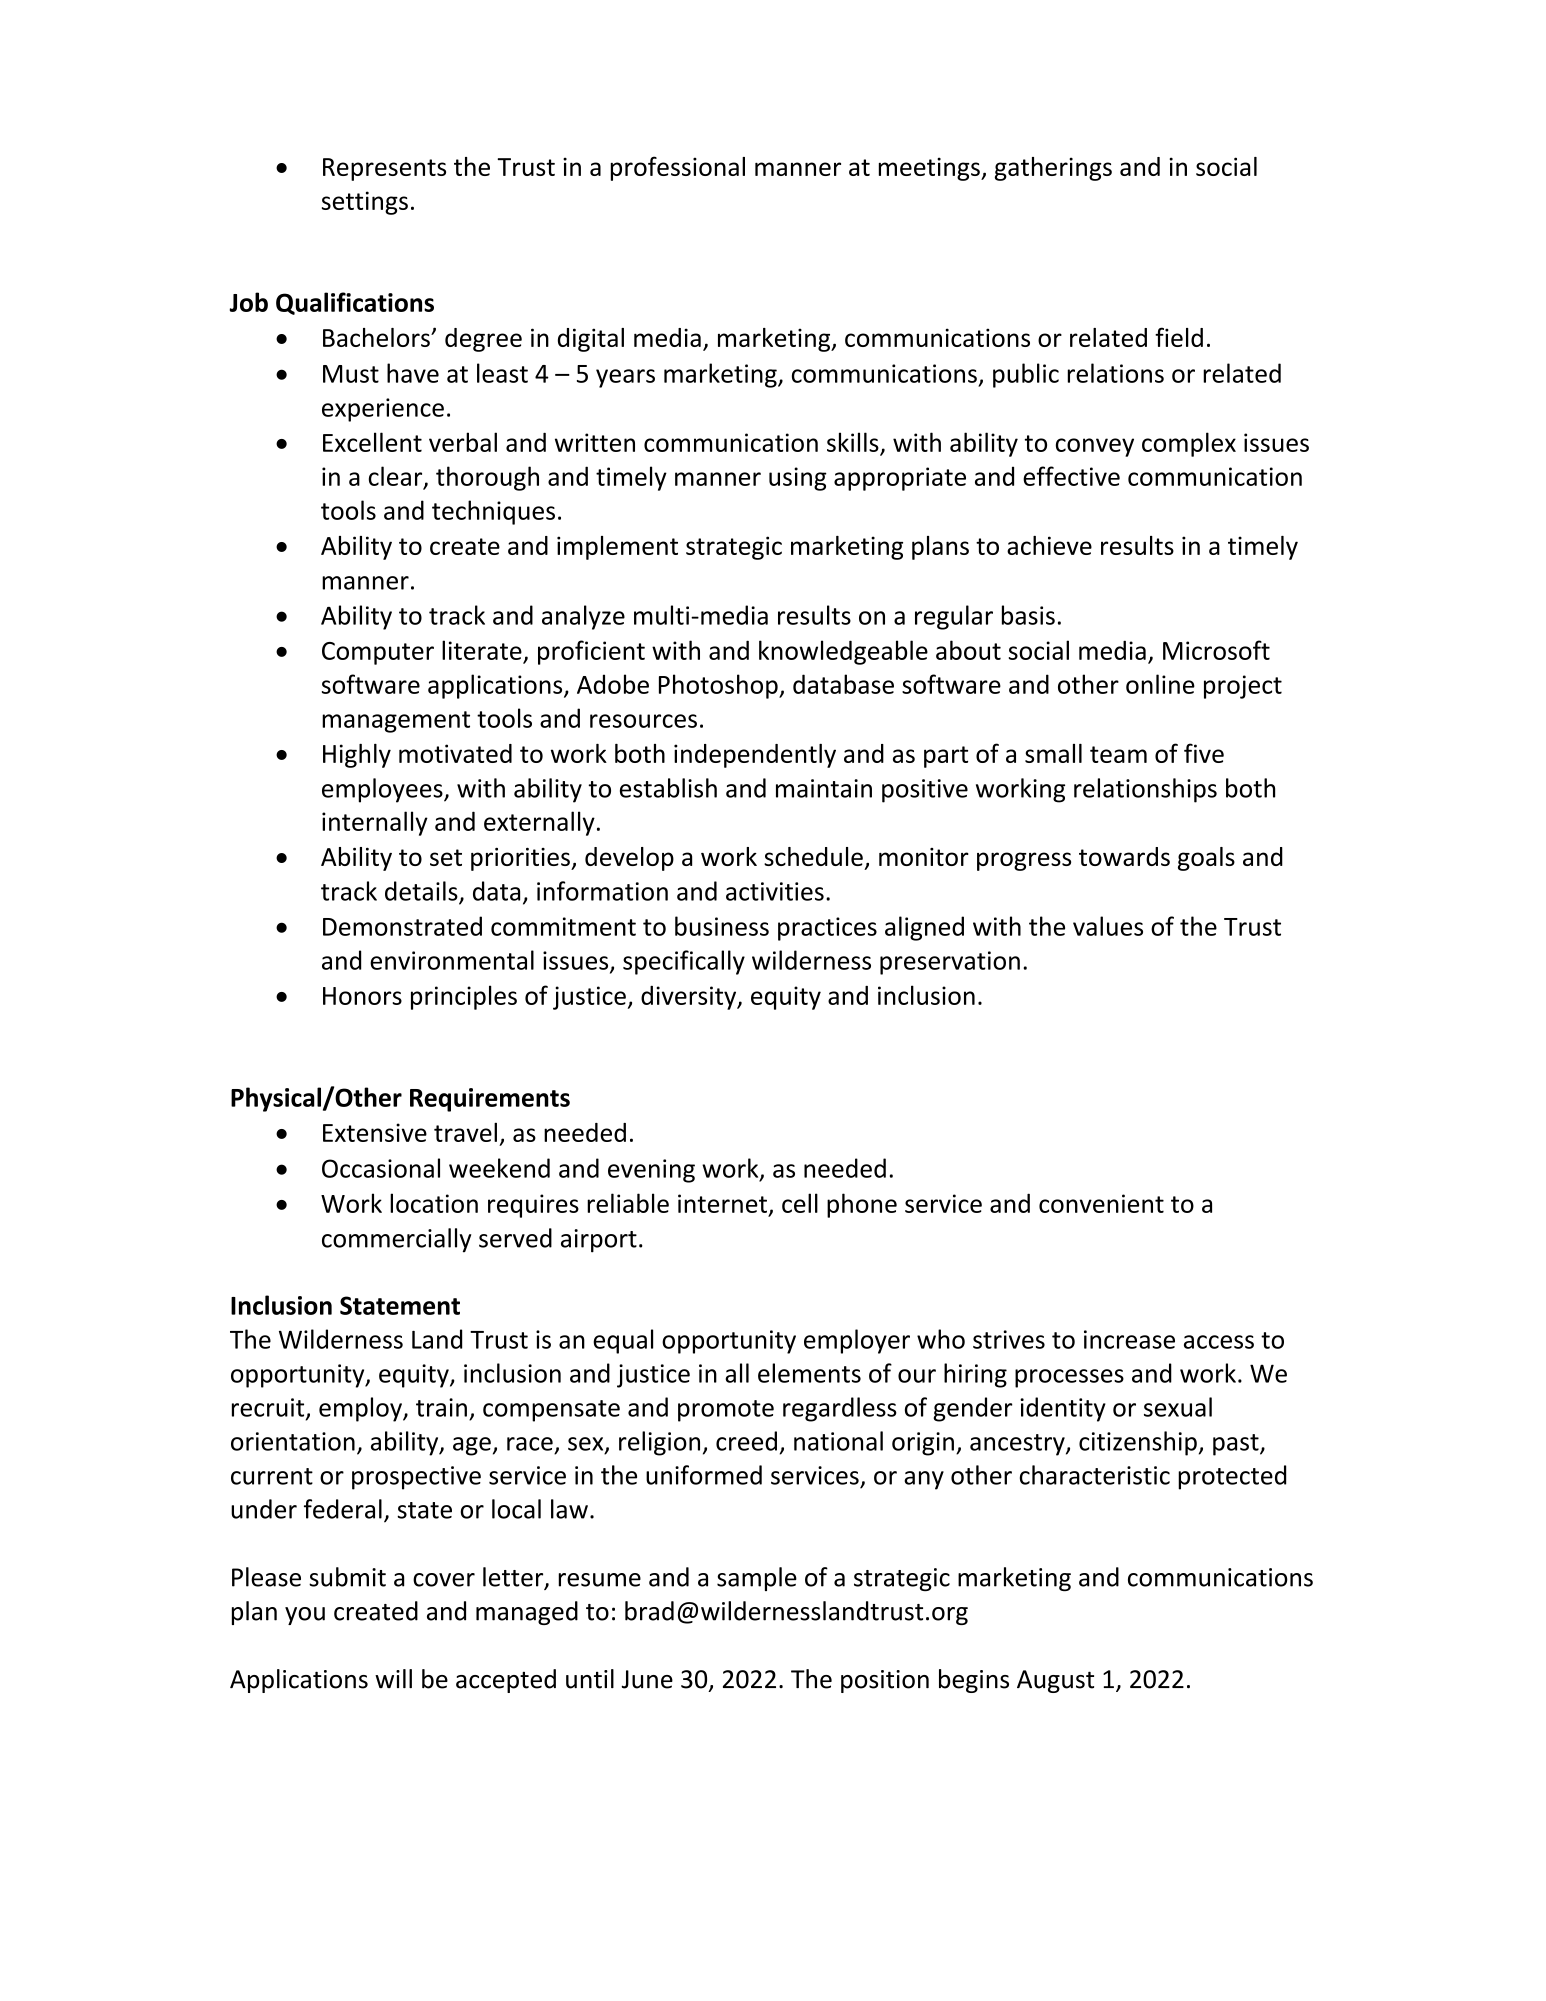 The width and height of the image is (1546, 2001). Describe the element at coordinates (402, 926) in the image. I see `Demonstrated` at that location.
